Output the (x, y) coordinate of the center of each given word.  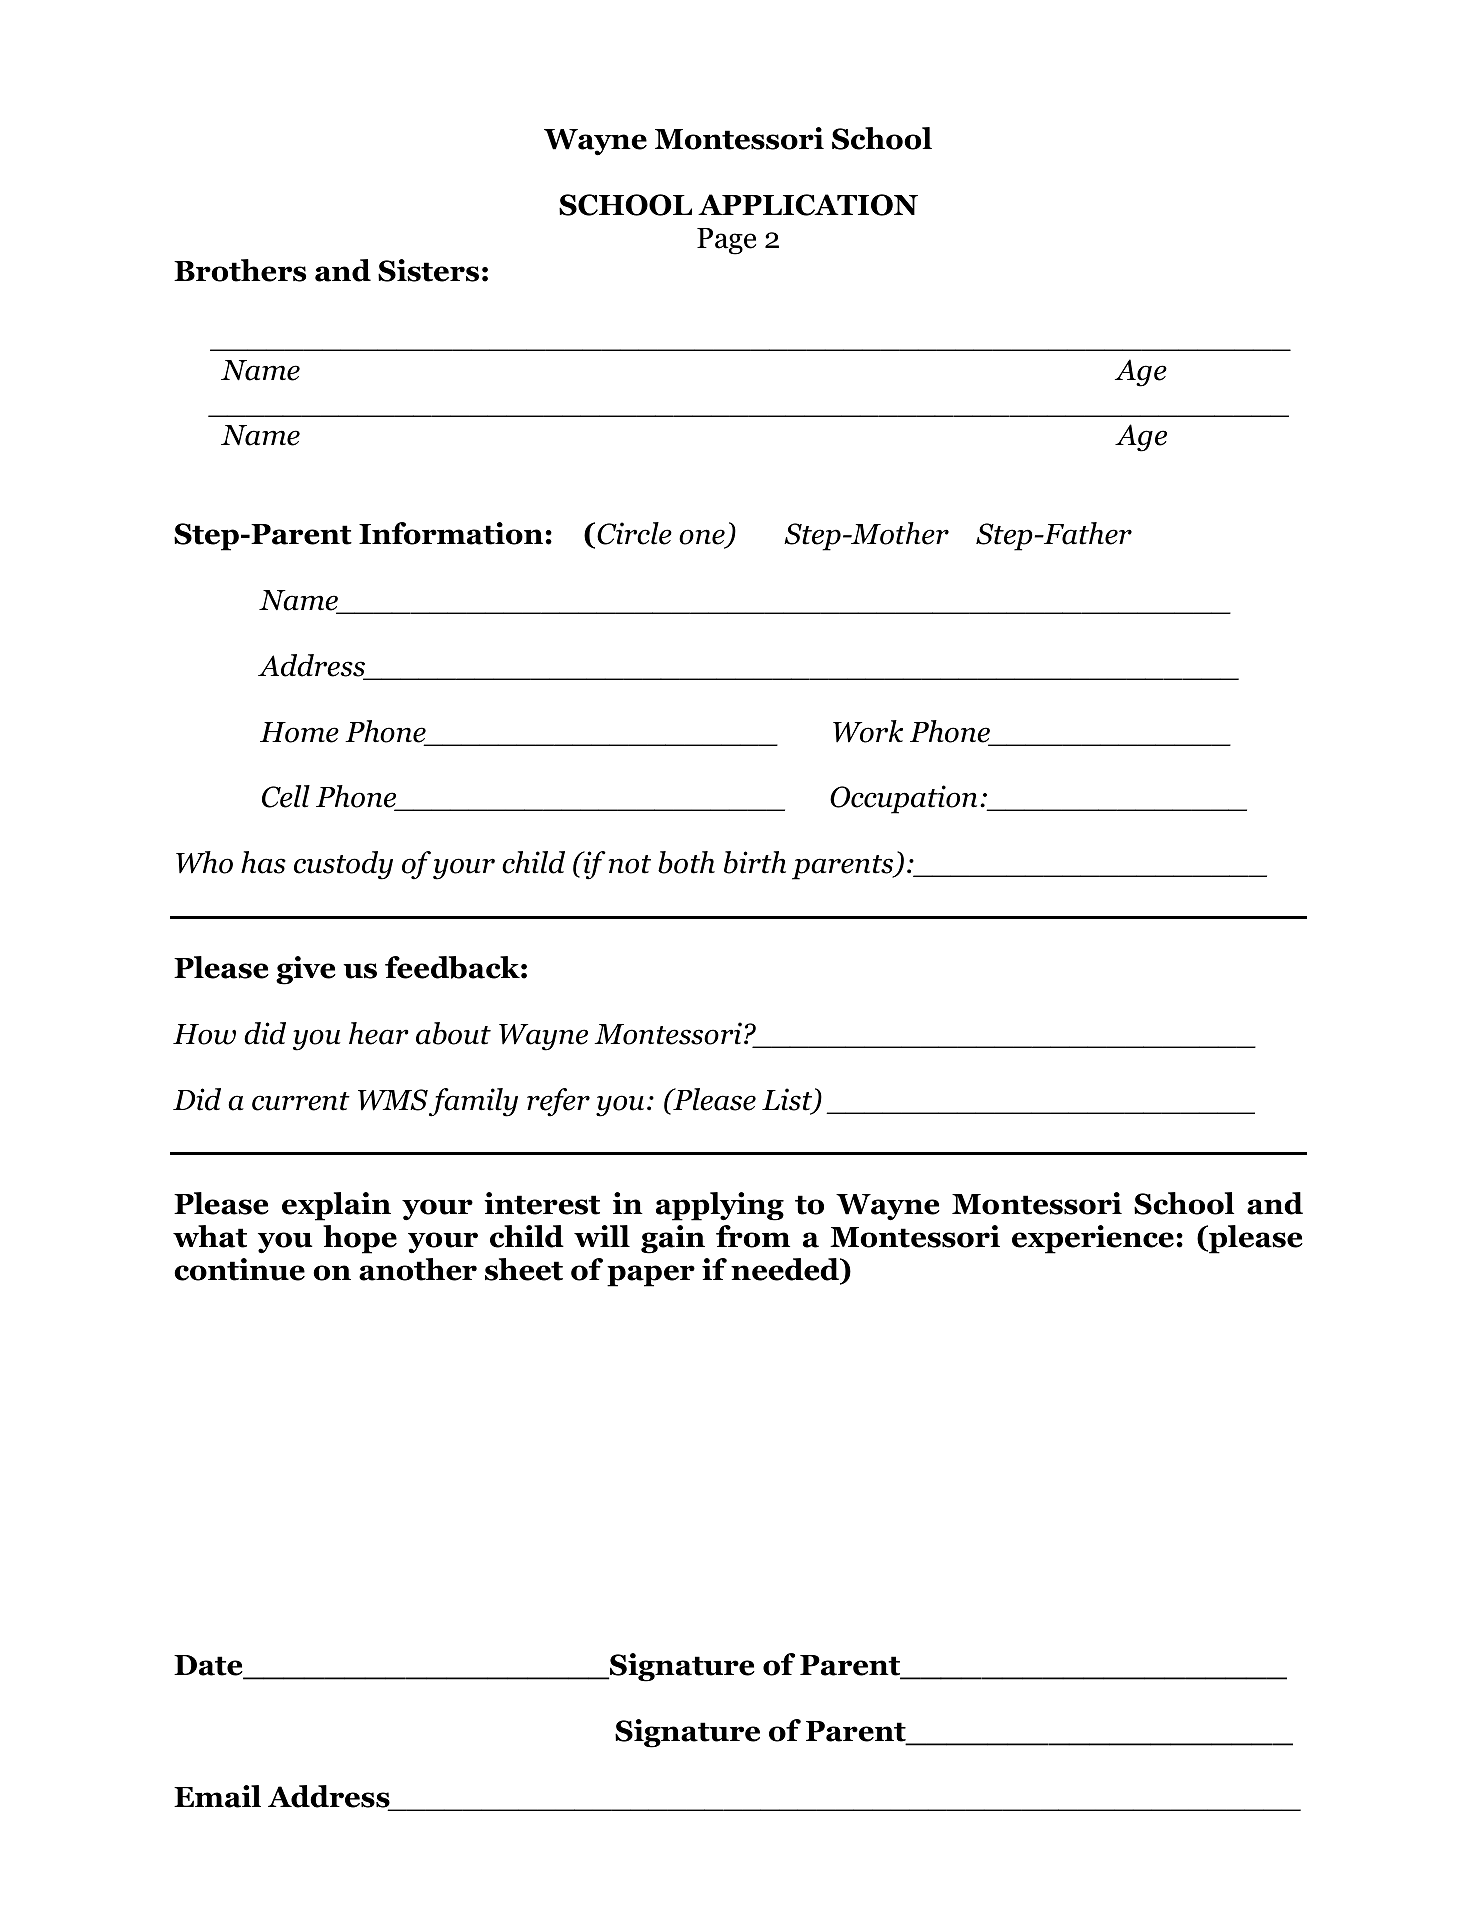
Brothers (240, 270)
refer (558, 1102)
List (788, 1100)
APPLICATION (808, 205)
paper (651, 1276)
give (306, 970)
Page (726, 241)
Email (217, 1796)
